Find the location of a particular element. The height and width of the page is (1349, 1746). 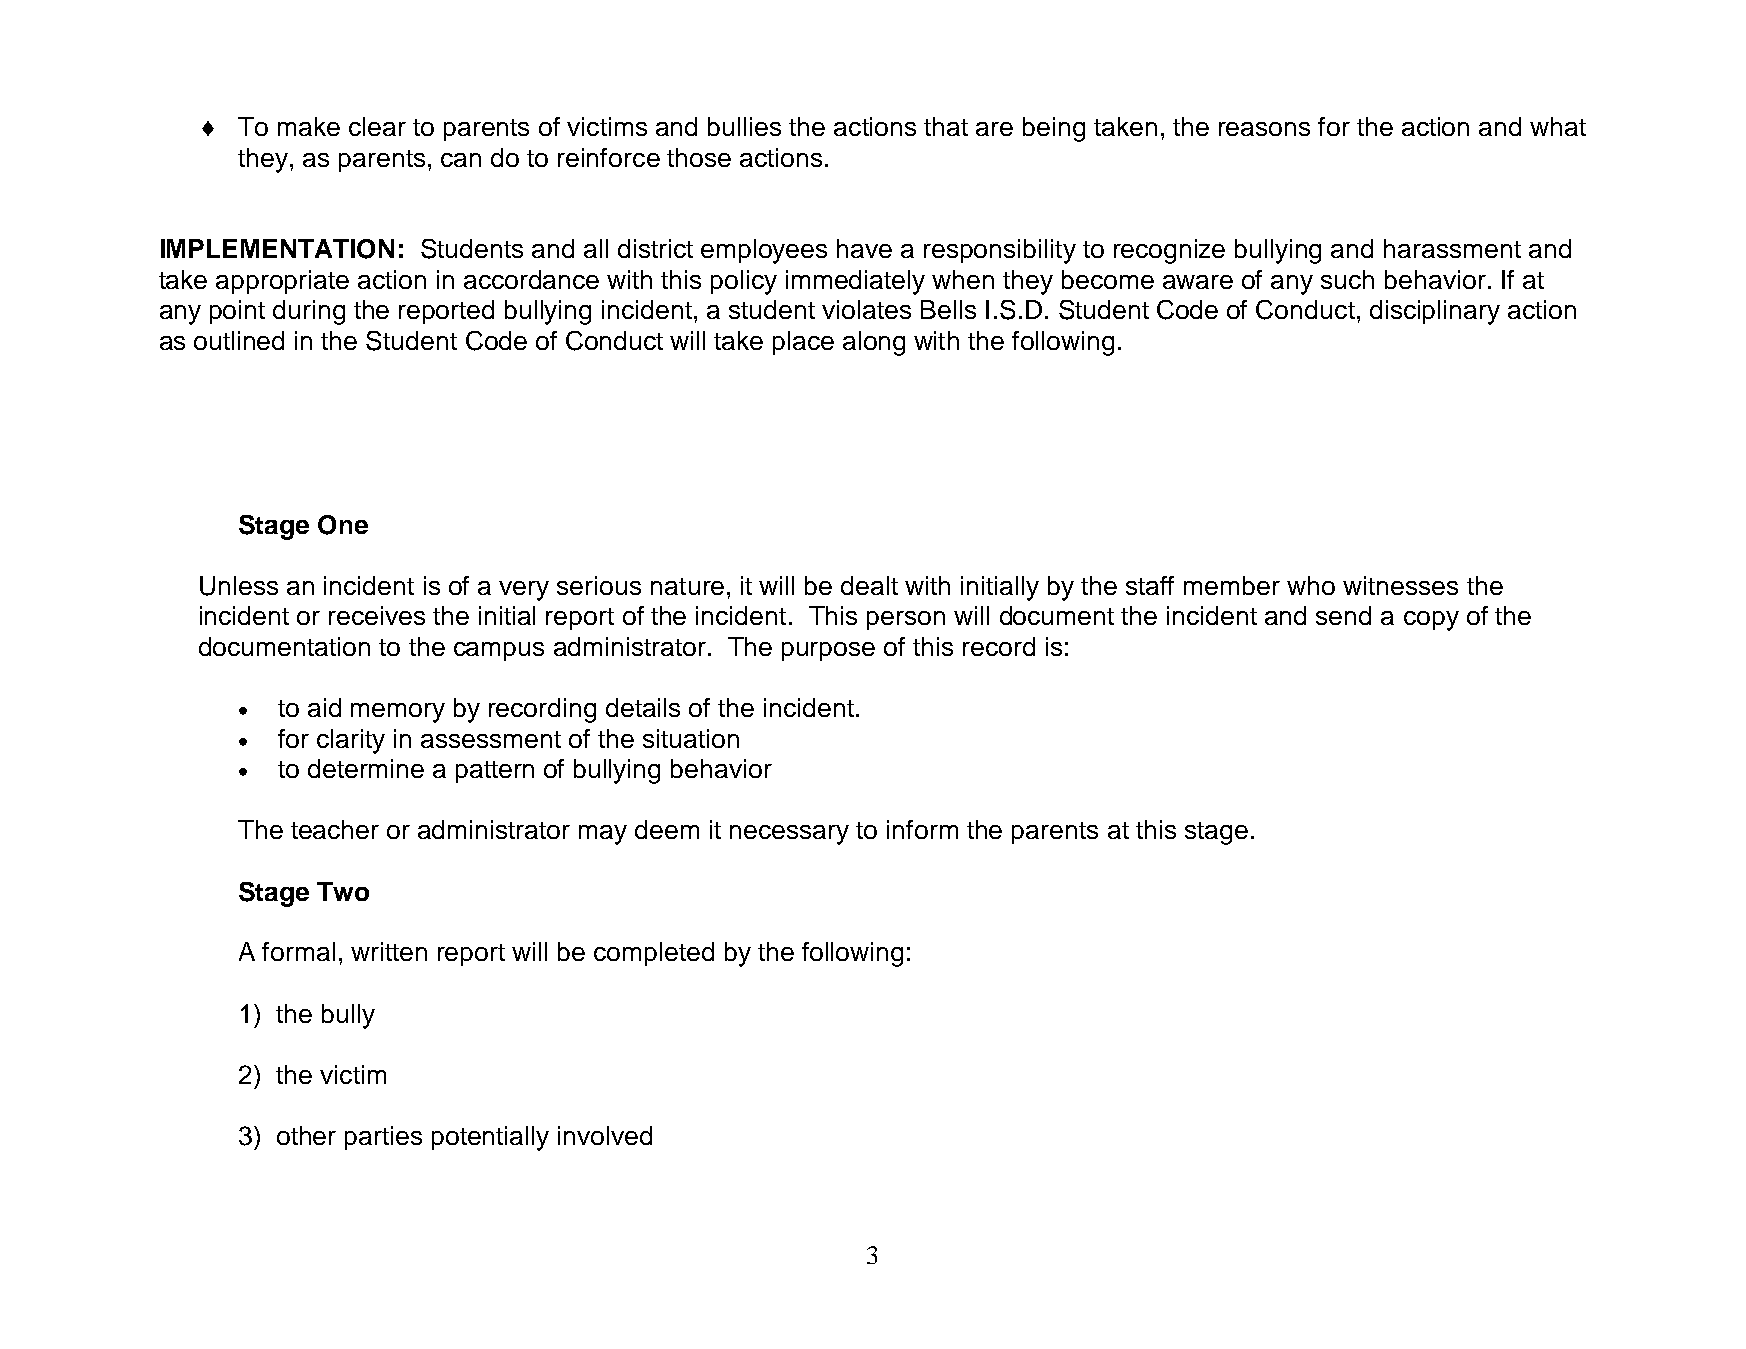

reasons is located at coordinates (1264, 129).
